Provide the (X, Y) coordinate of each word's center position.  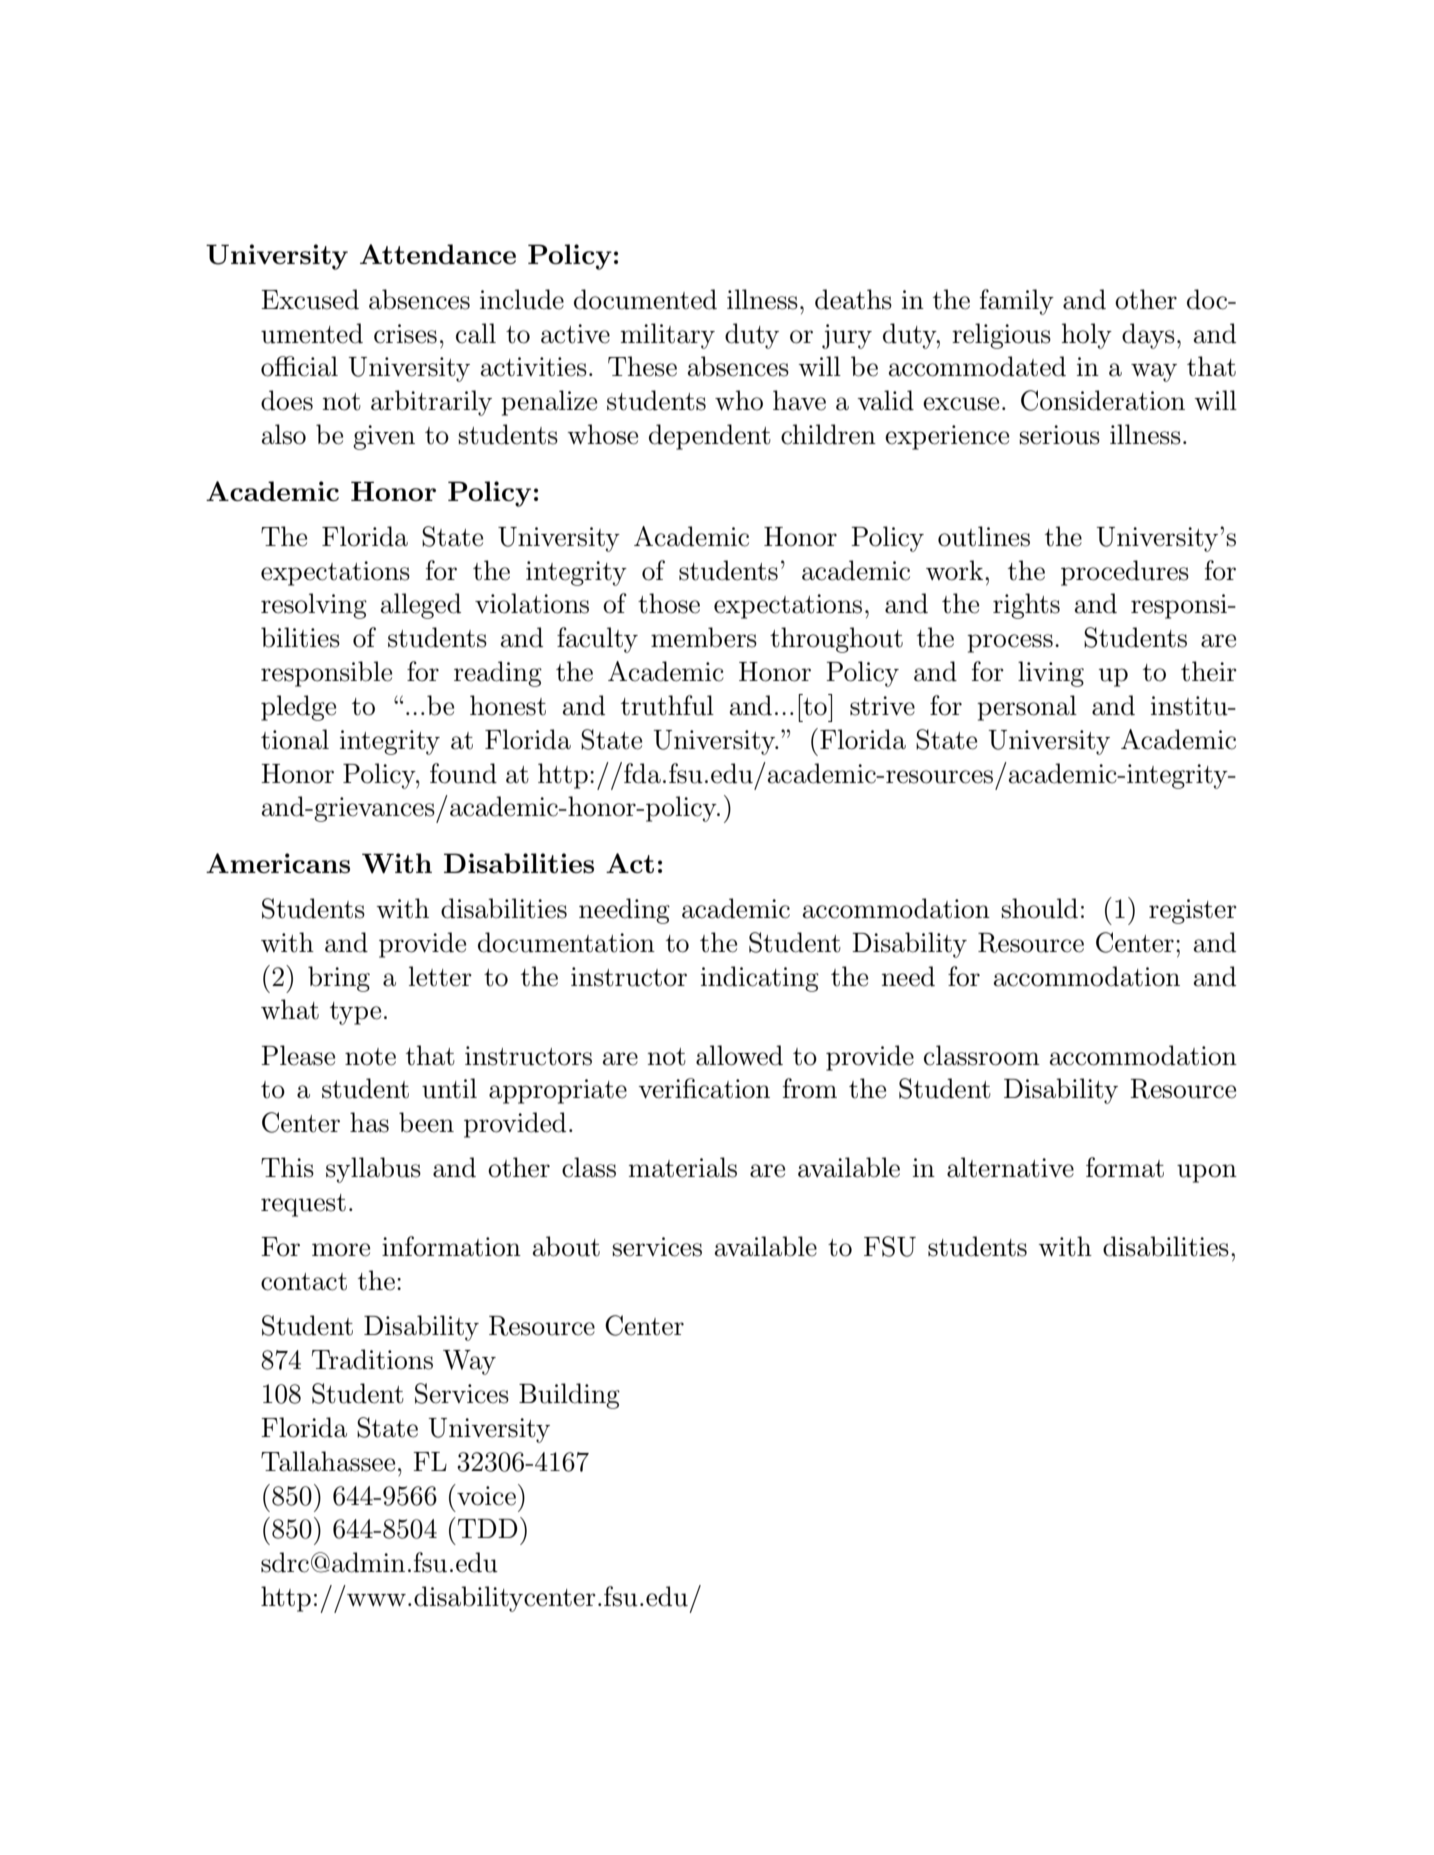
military (668, 336)
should (1039, 908)
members (704, 637)
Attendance (438, 254)
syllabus (373, 1170)
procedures (1125, 573)
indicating (760, 979)
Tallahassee (328, 1461)
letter (440, 976)
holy (1087, 336)
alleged (421, 606)
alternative (1010, 1167)
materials (683, 1167)
